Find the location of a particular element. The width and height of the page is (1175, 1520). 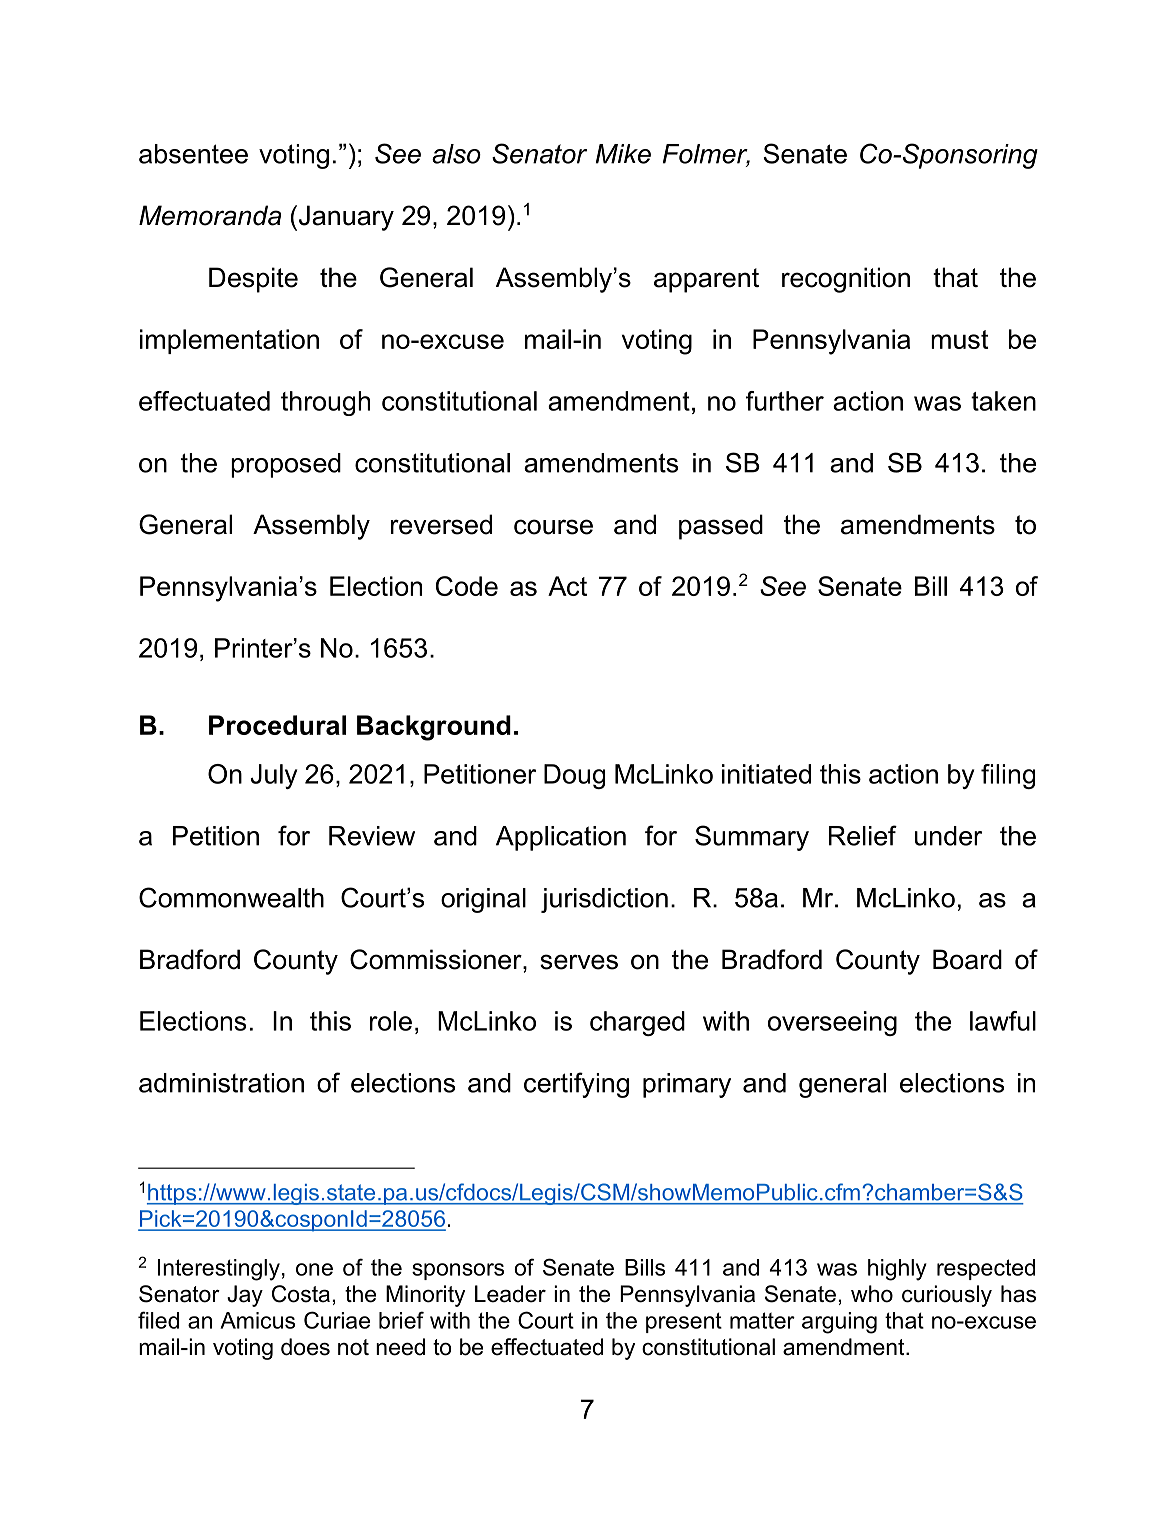

Doug is located at coordinates (574, 776).
